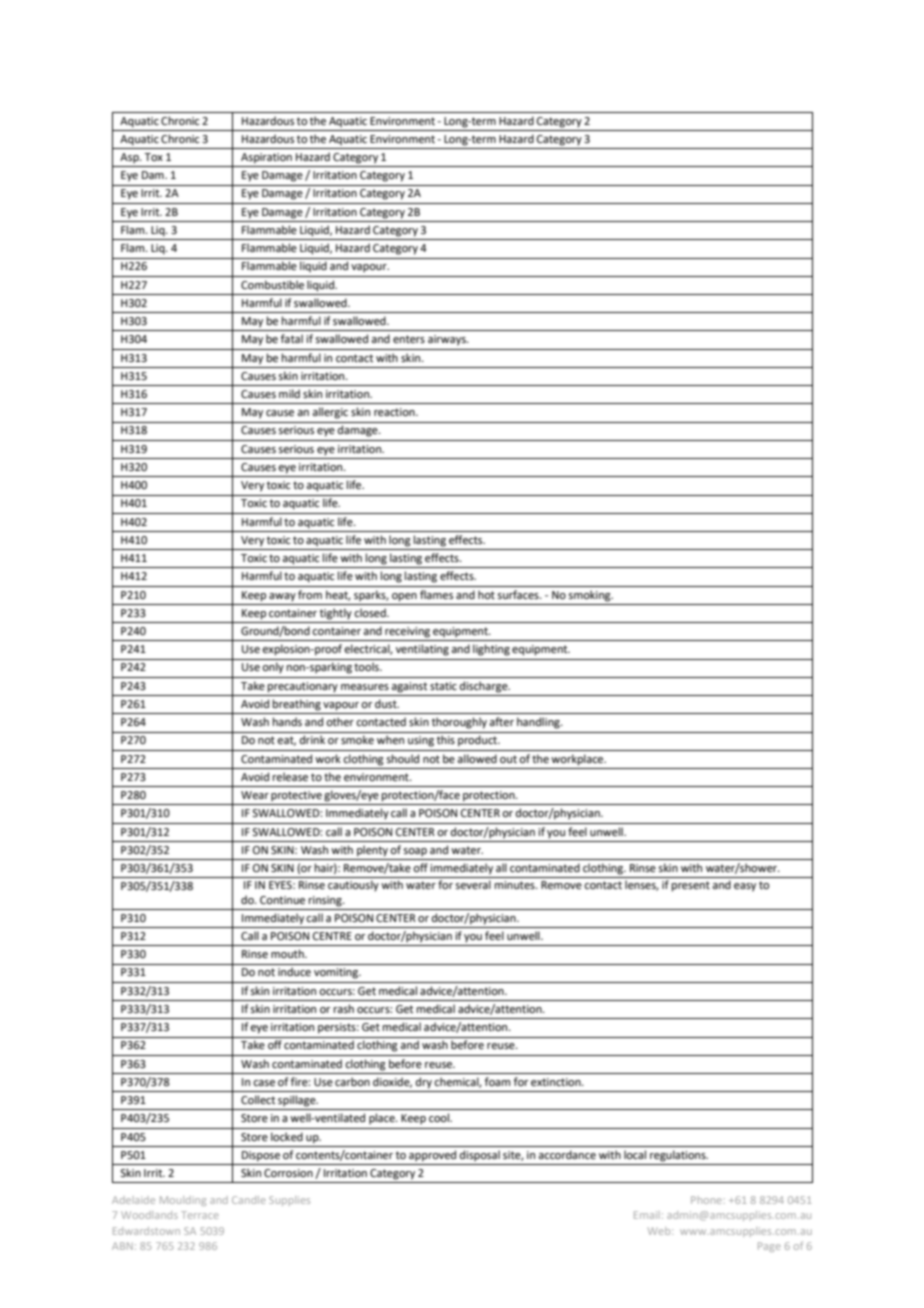  Describe the element at coordinates (288, 953) in the screenshot. I see `mouth` at that location.
